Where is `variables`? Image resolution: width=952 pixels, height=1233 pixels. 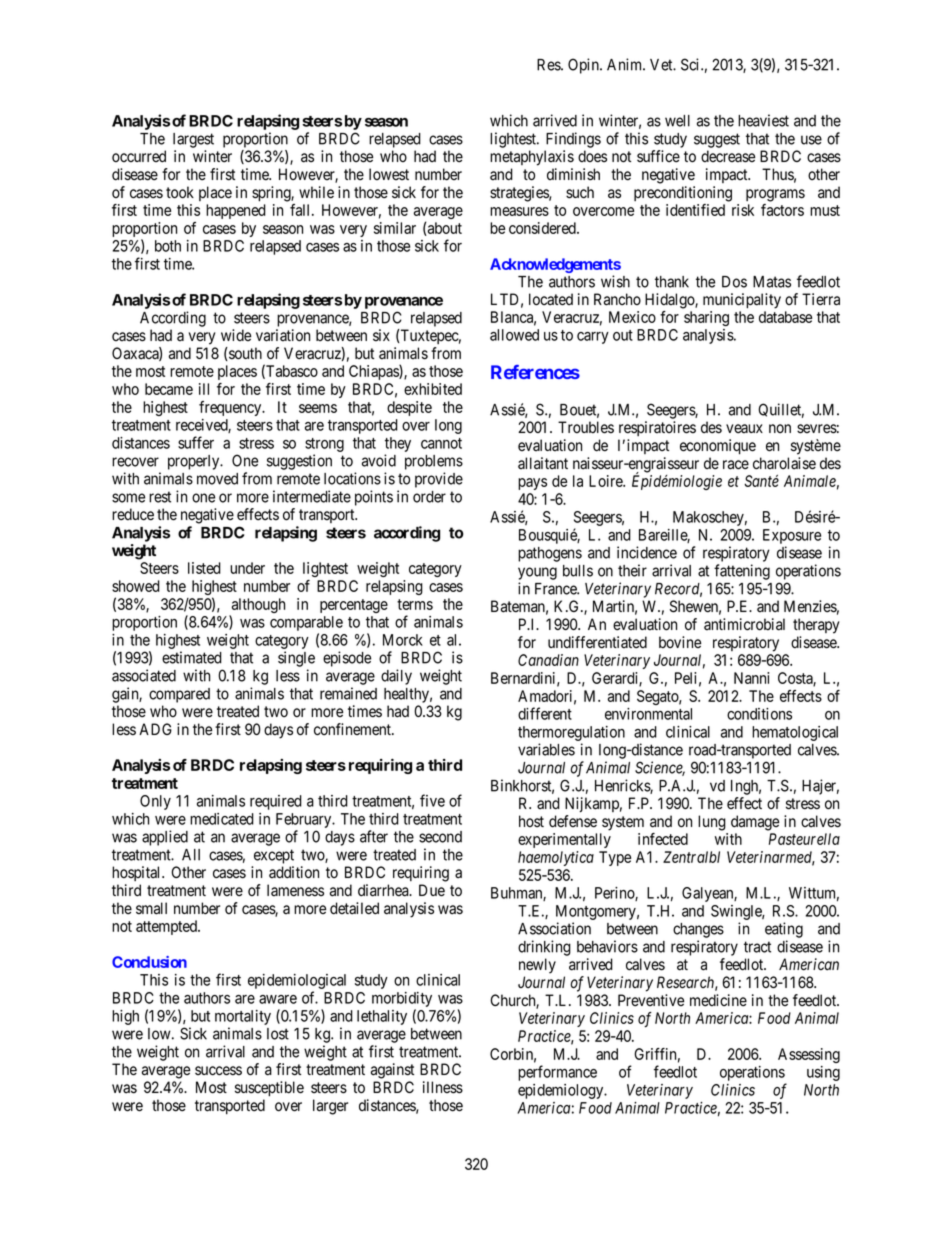 variables is located at coordinates (546, 749).
